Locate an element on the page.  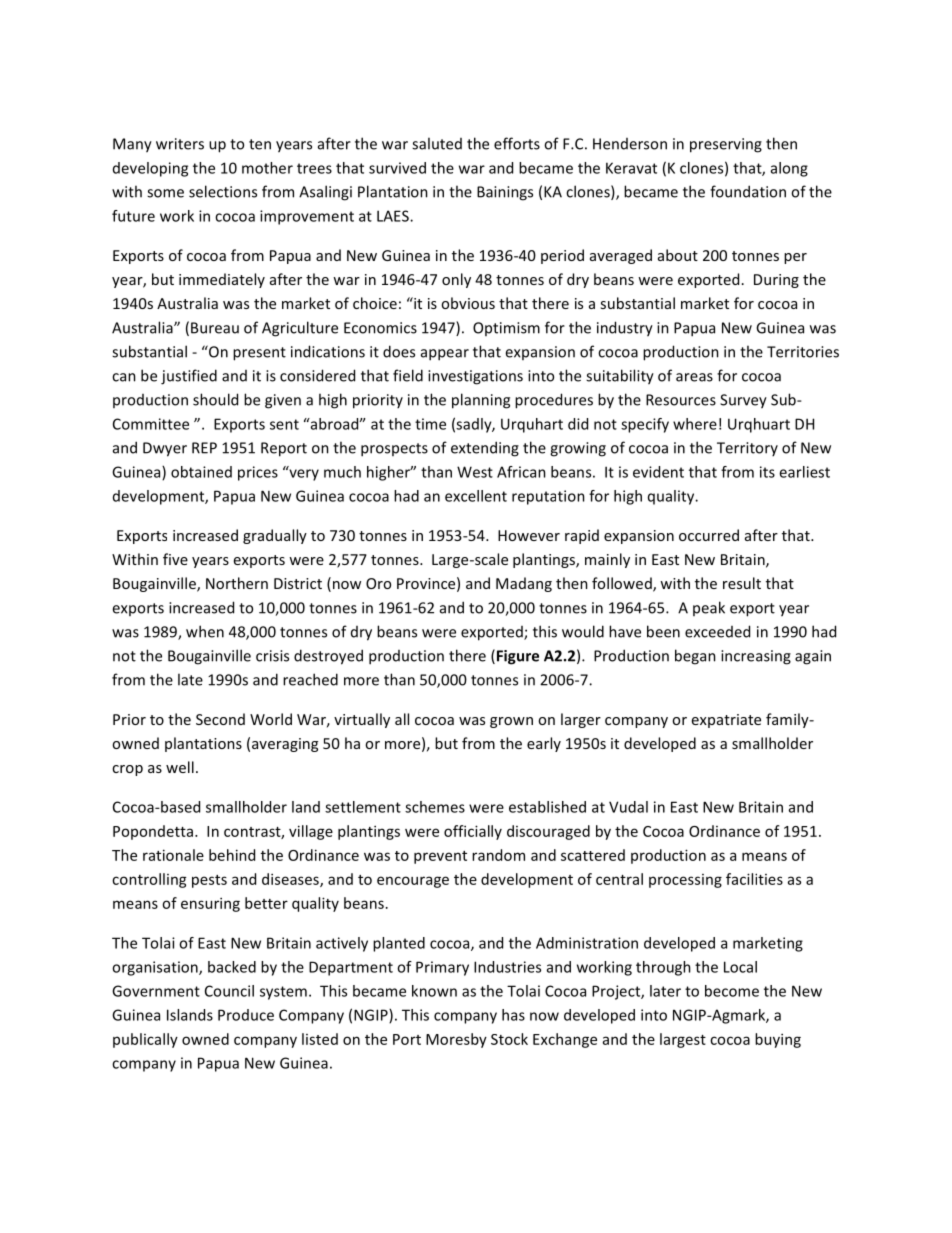
Produce is located at coordinates (246, 1015).
